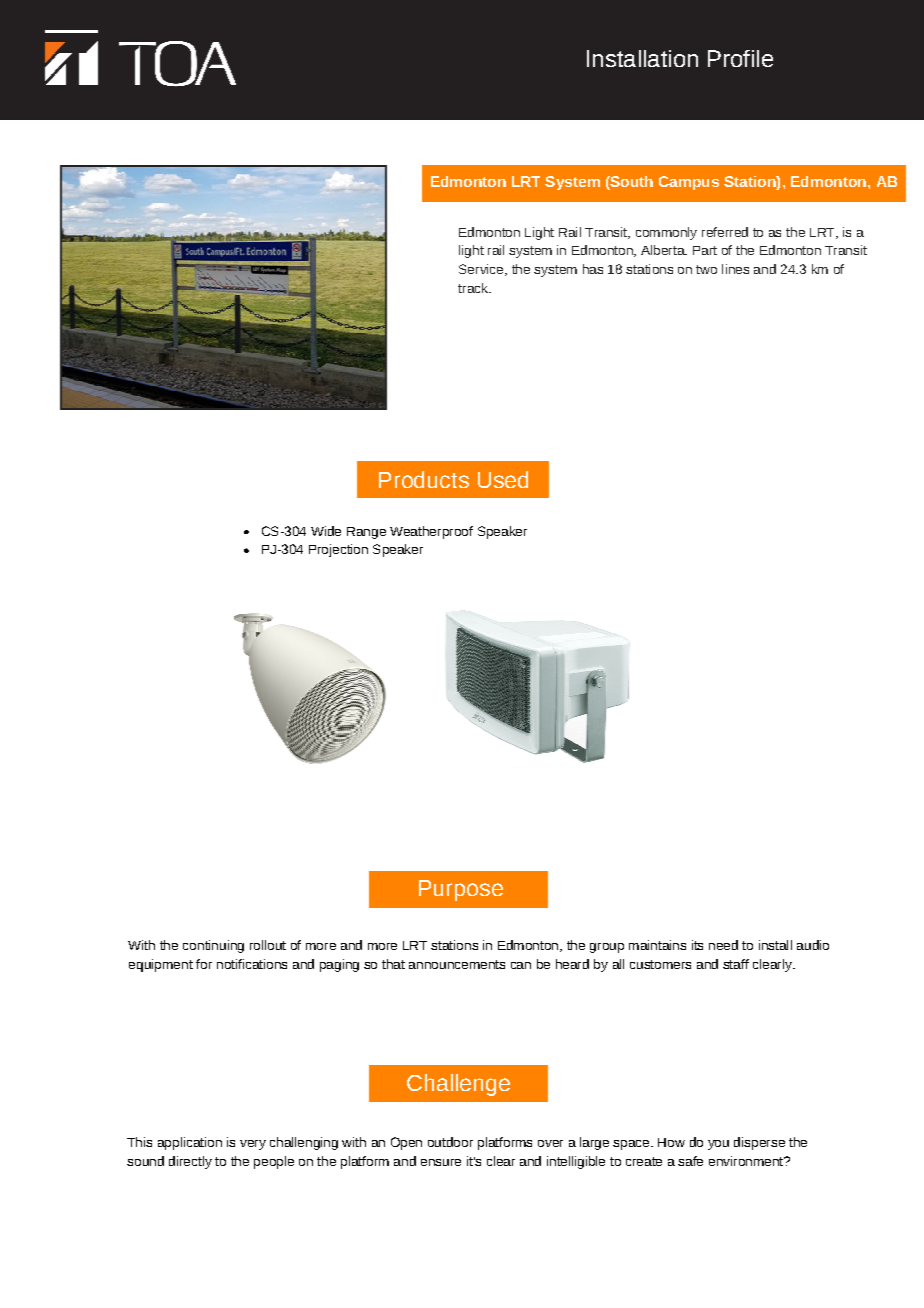  I want to click on track, so click(474, 288).
